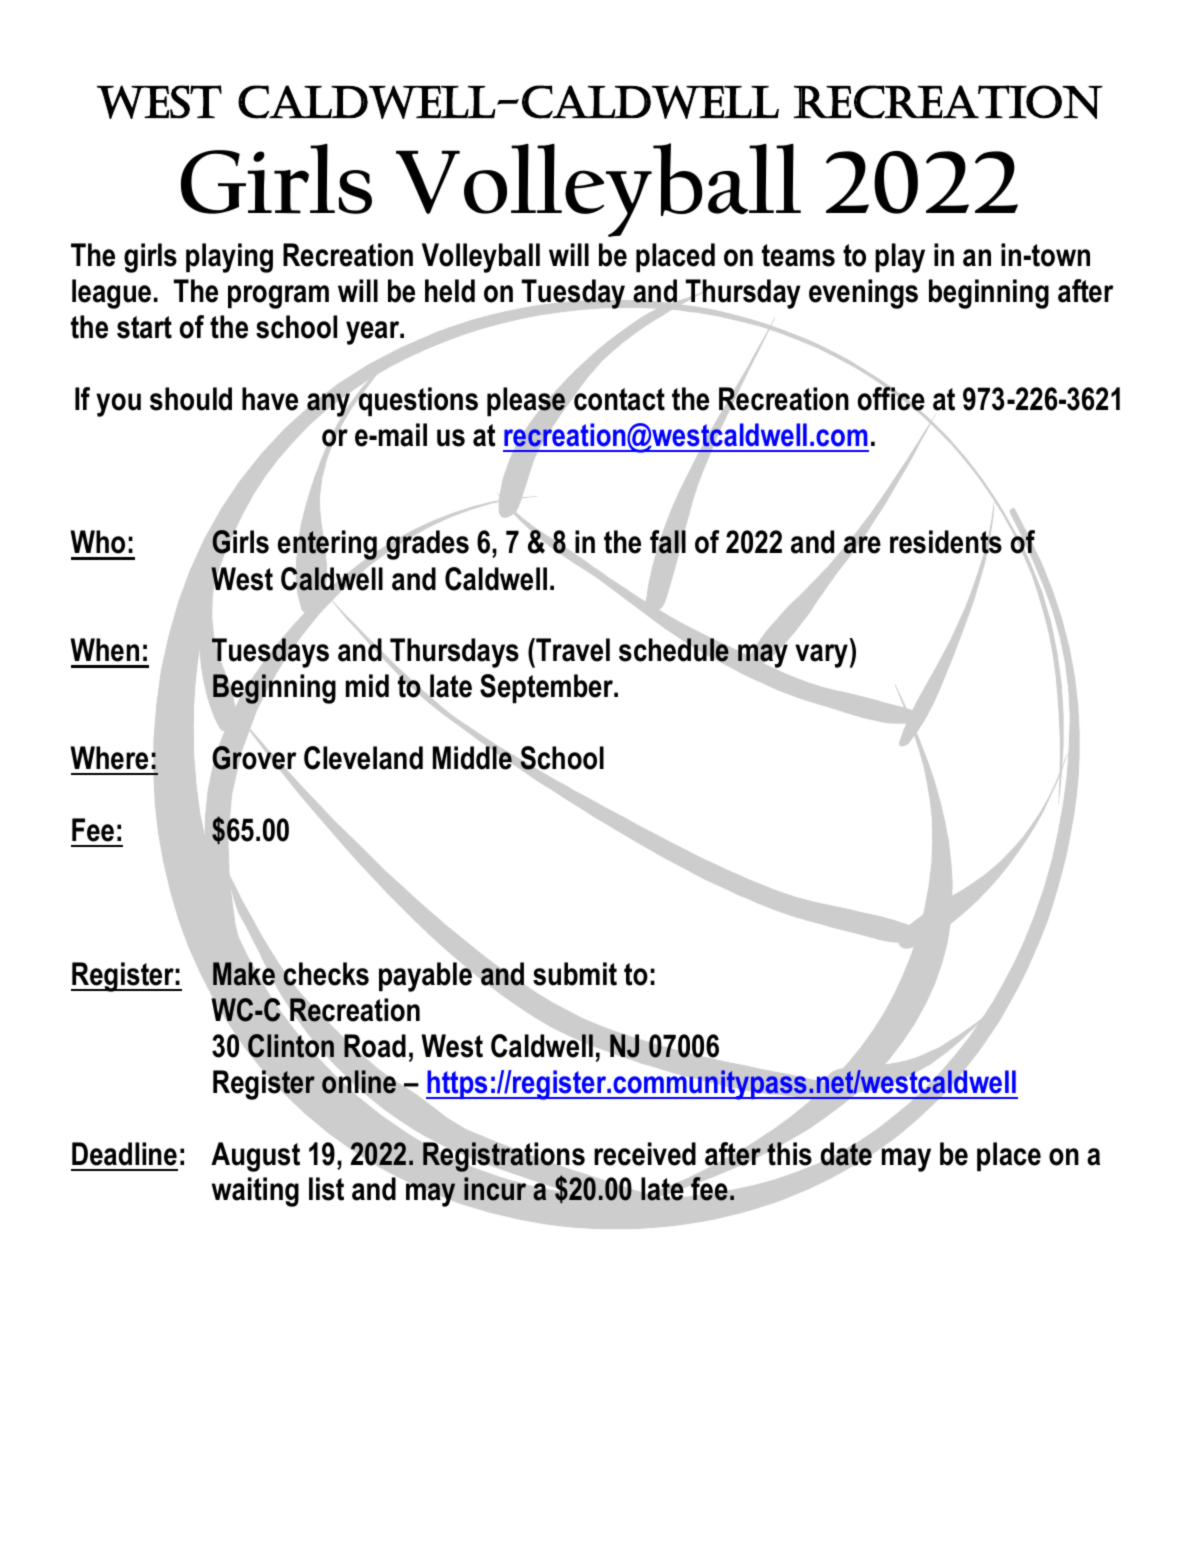 The width and height of the page is (1198, 1550). I want to click on should, so click(191, 399).
